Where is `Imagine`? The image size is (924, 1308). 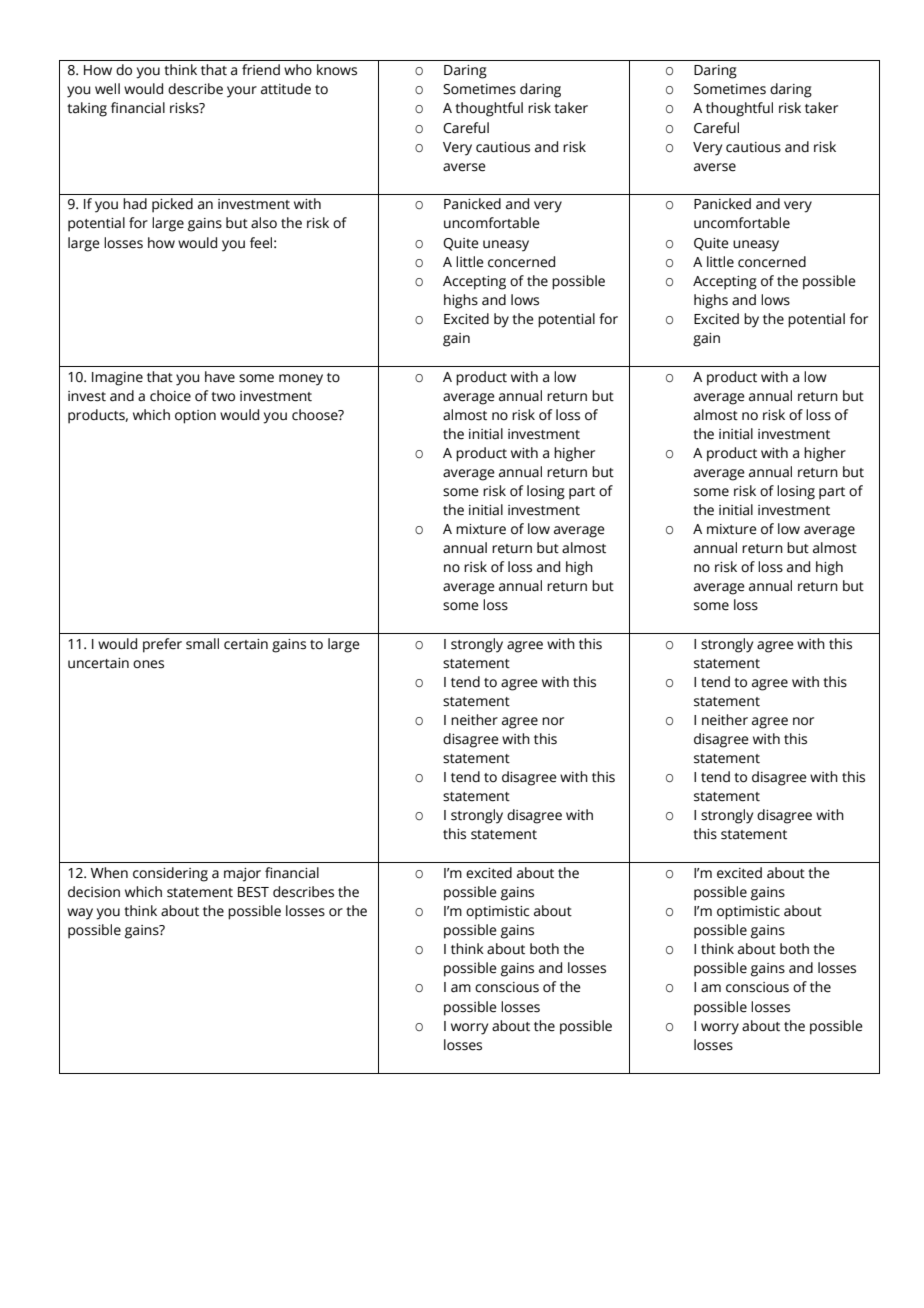
Imagine is located at coordinates (117, 379).
